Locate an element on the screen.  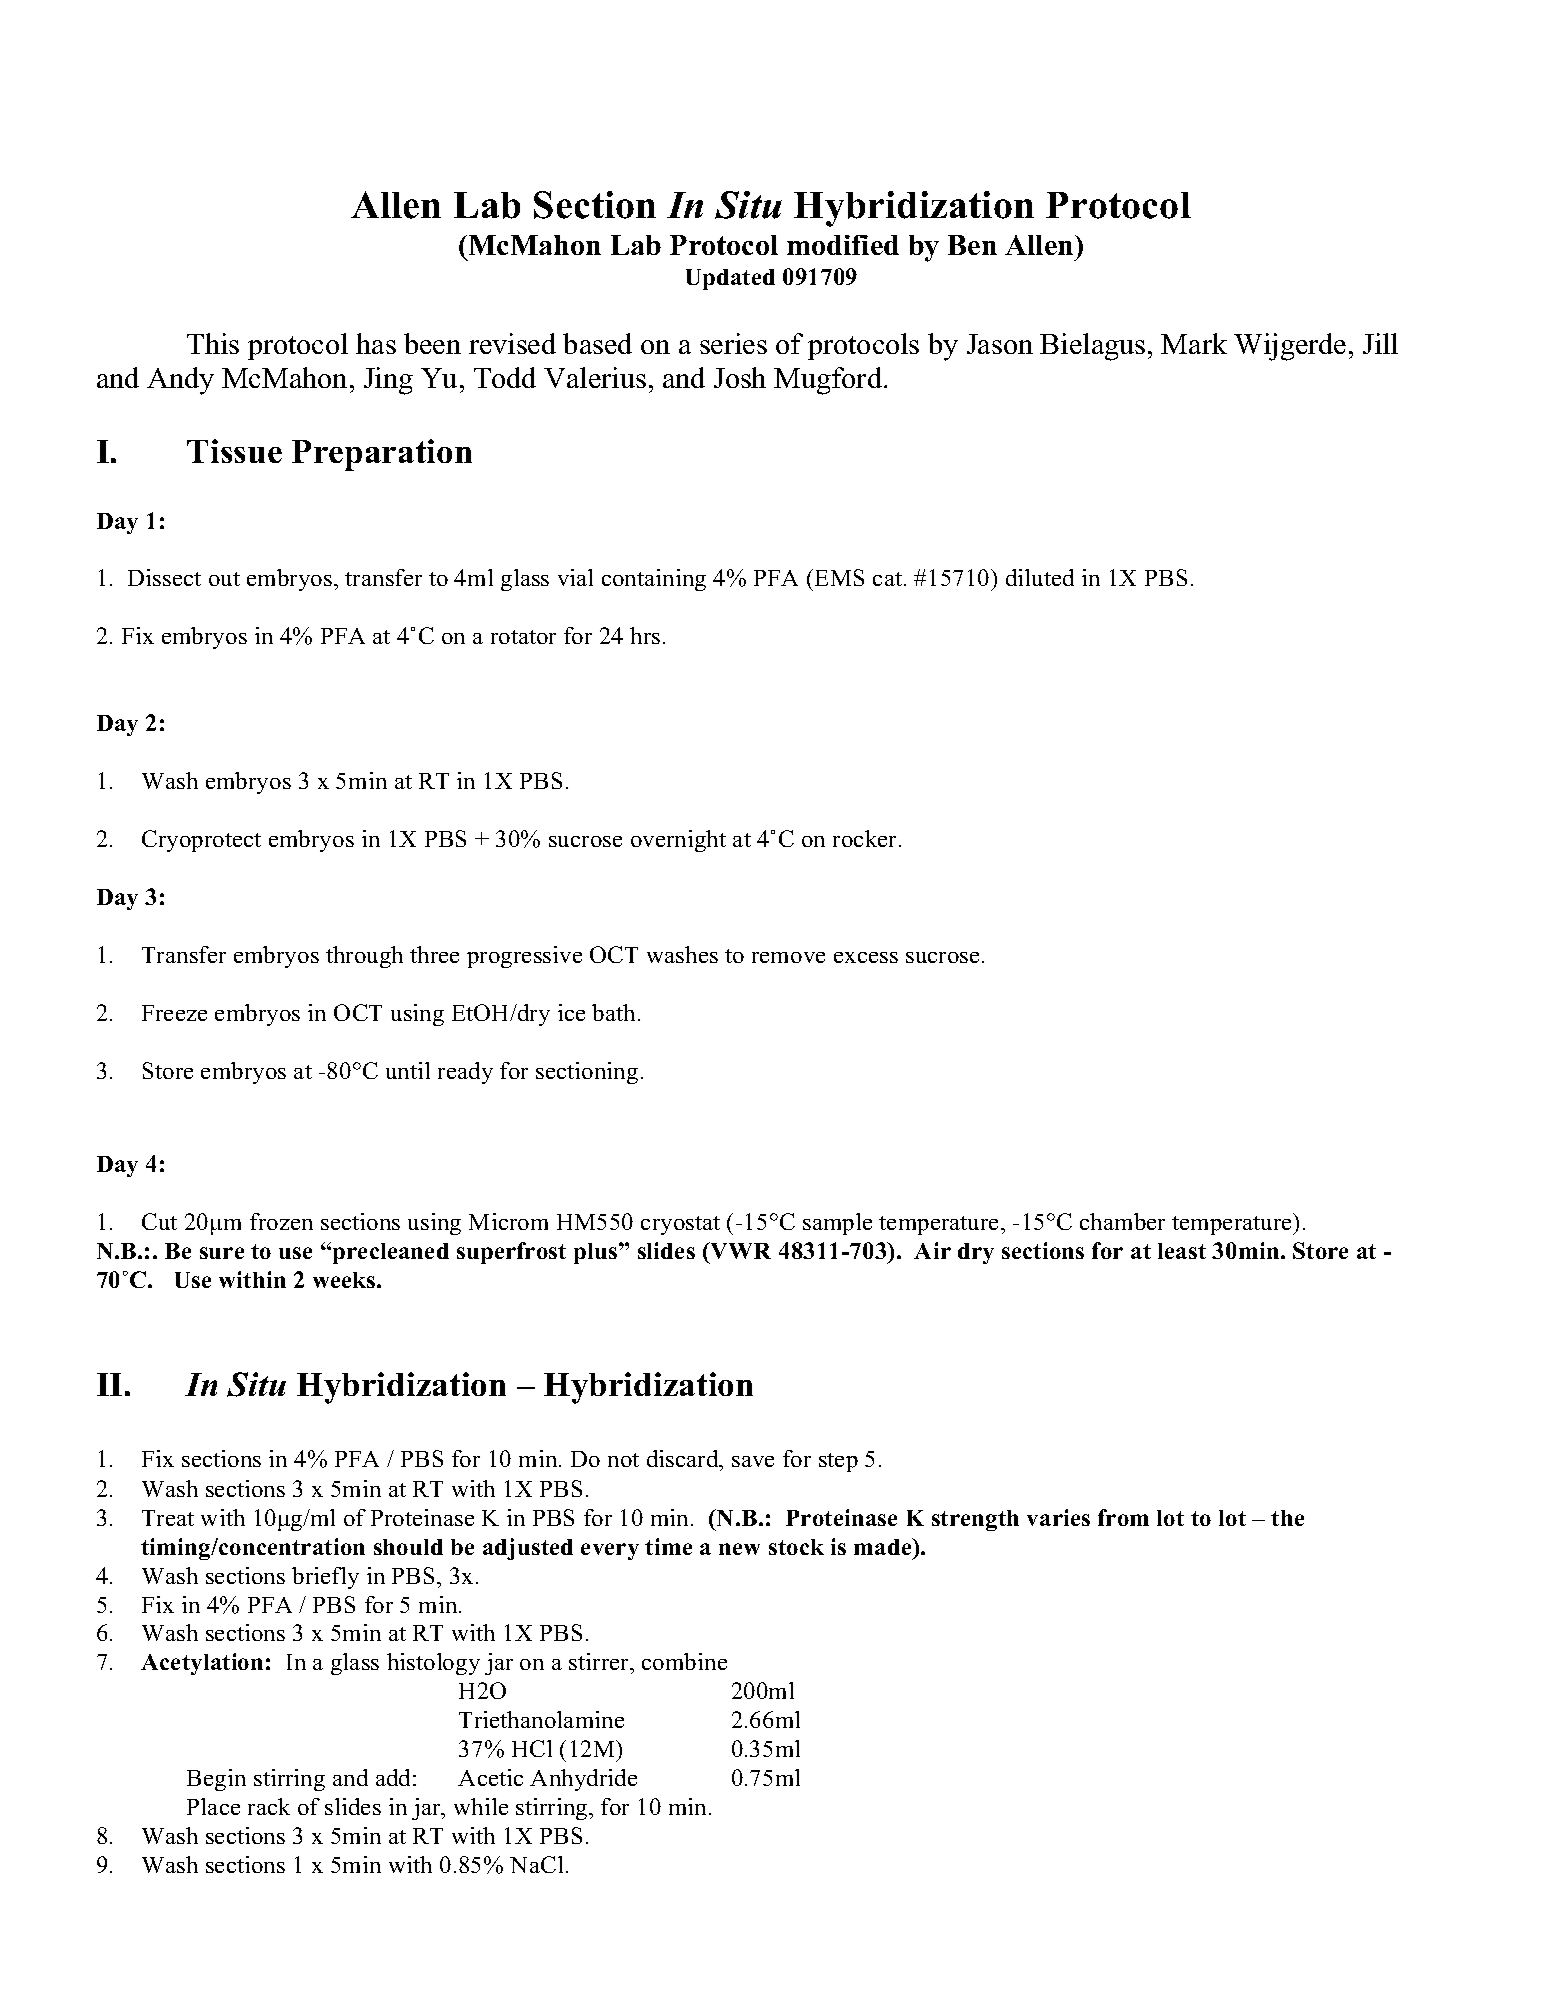
has is located at coordinates (376, 343).
